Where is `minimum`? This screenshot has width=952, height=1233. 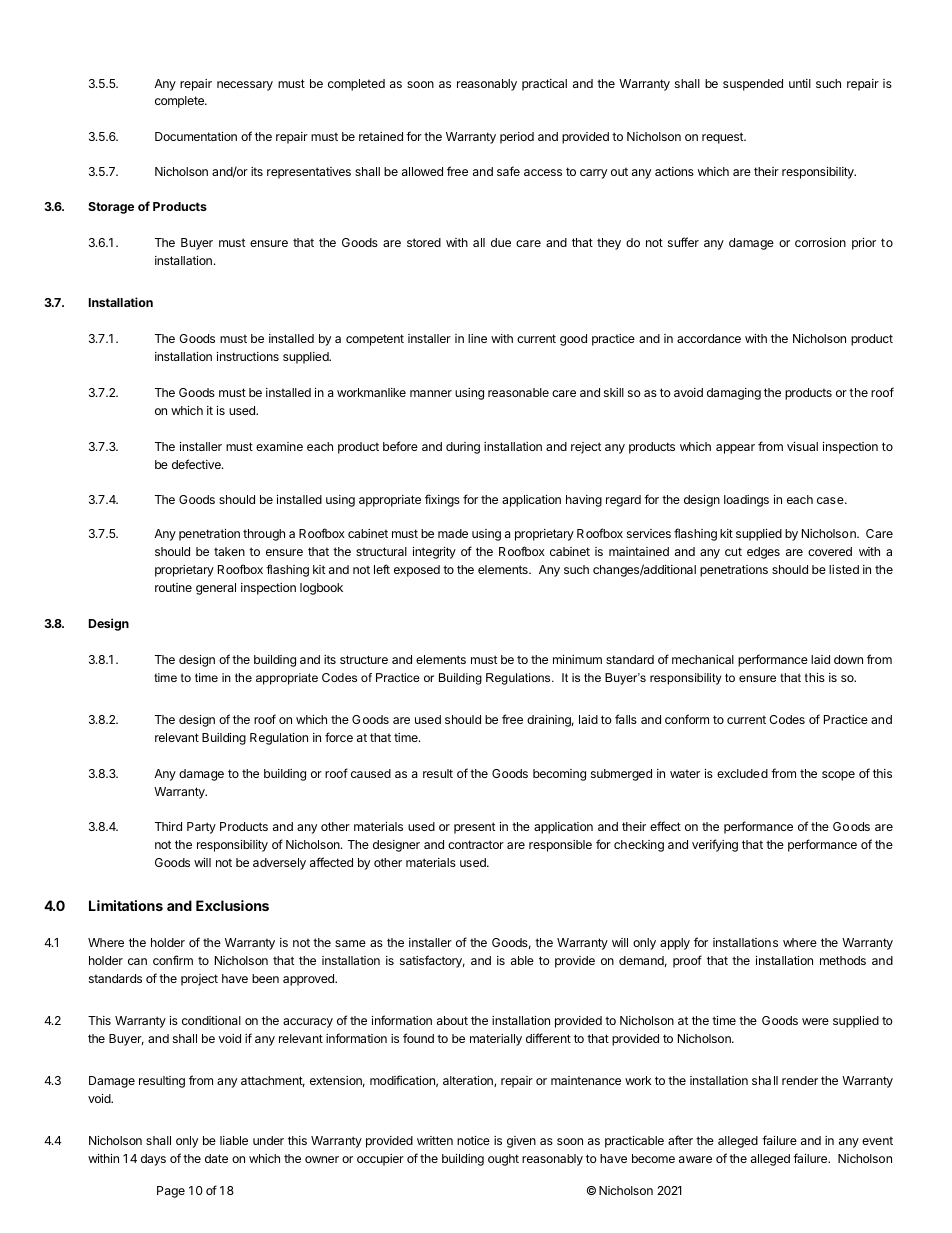 minimum is located at coordinates (577, 659).
